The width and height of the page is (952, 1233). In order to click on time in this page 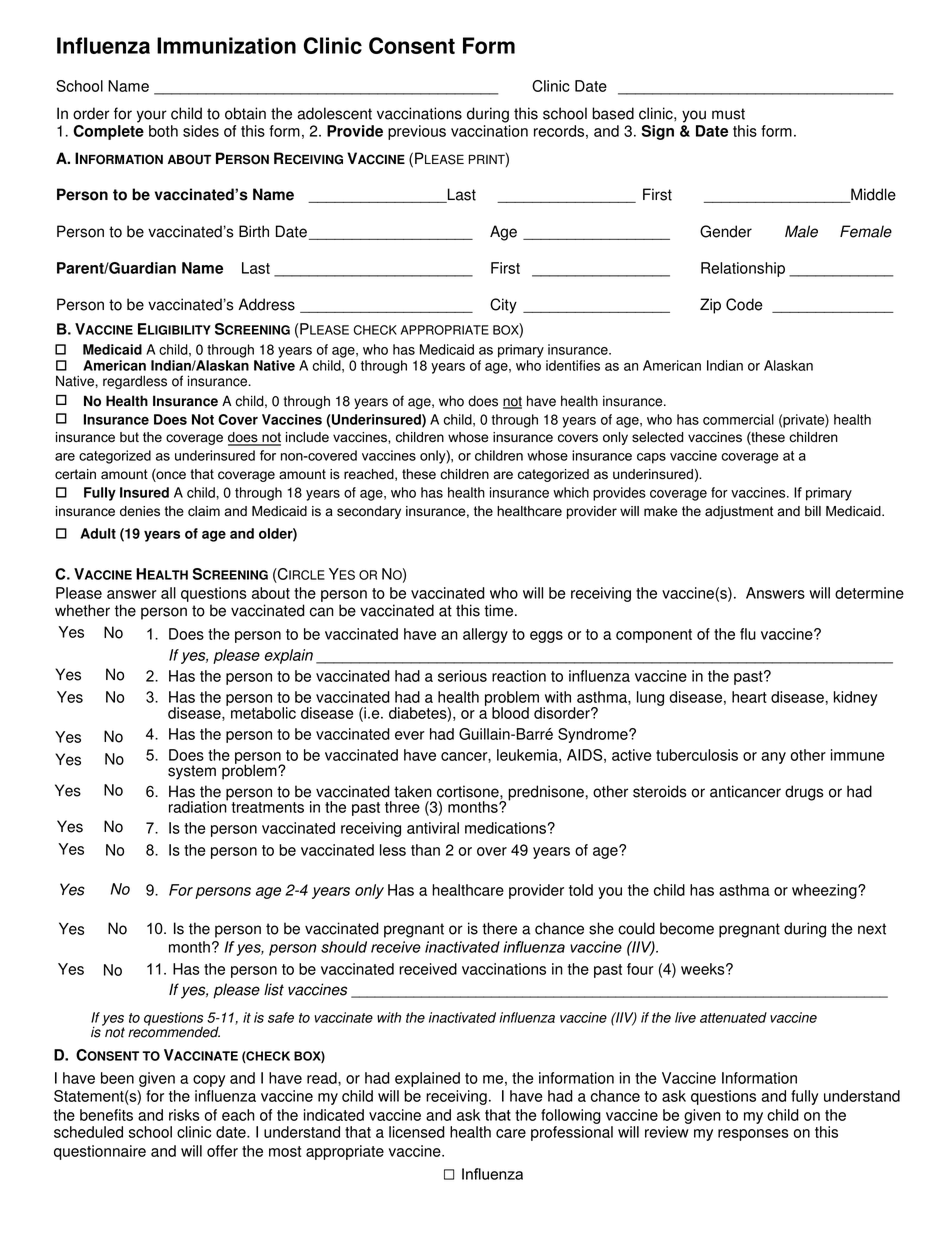, I will do `click(500, 610)`.
